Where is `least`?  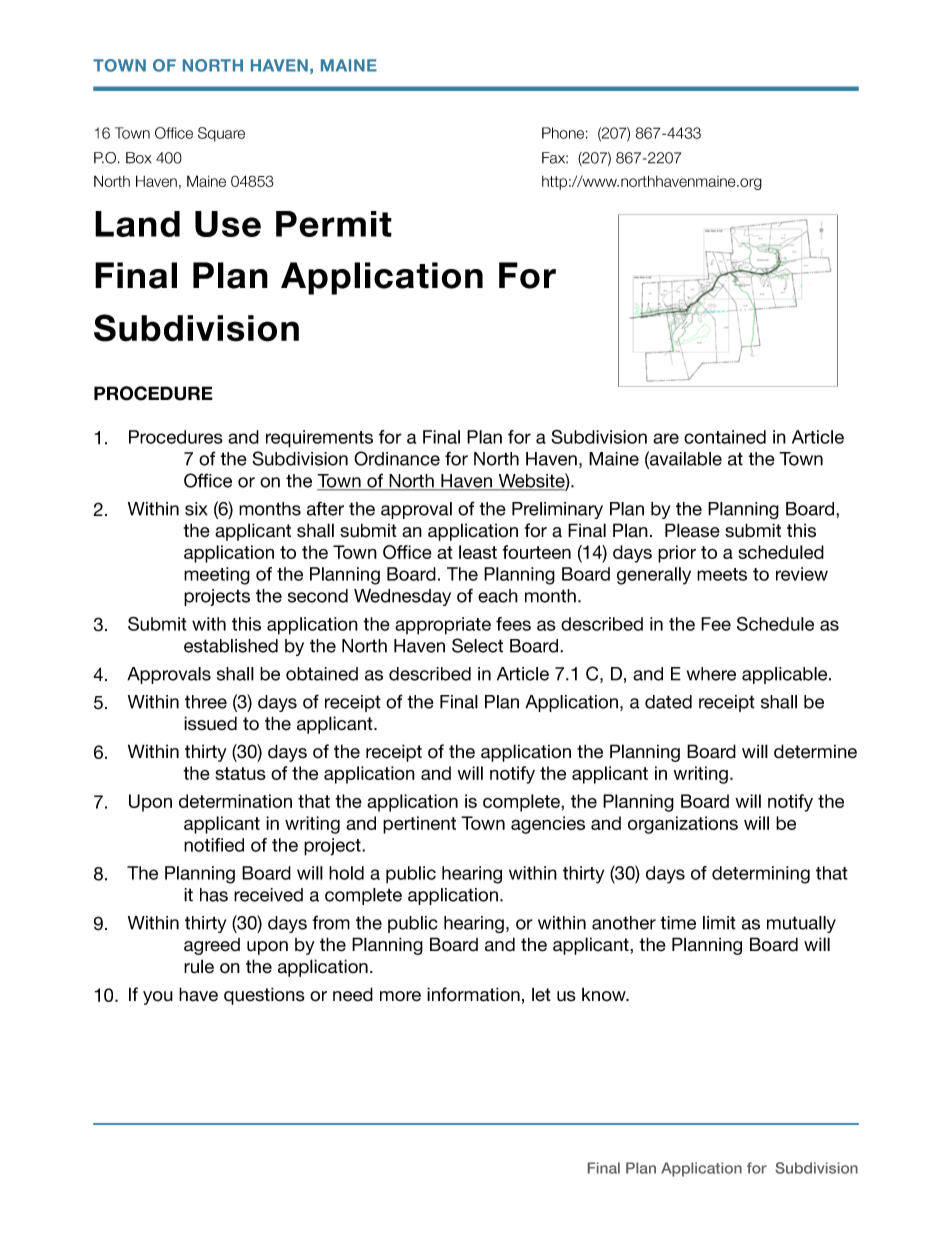
least is located at coordinates (478, 552).
